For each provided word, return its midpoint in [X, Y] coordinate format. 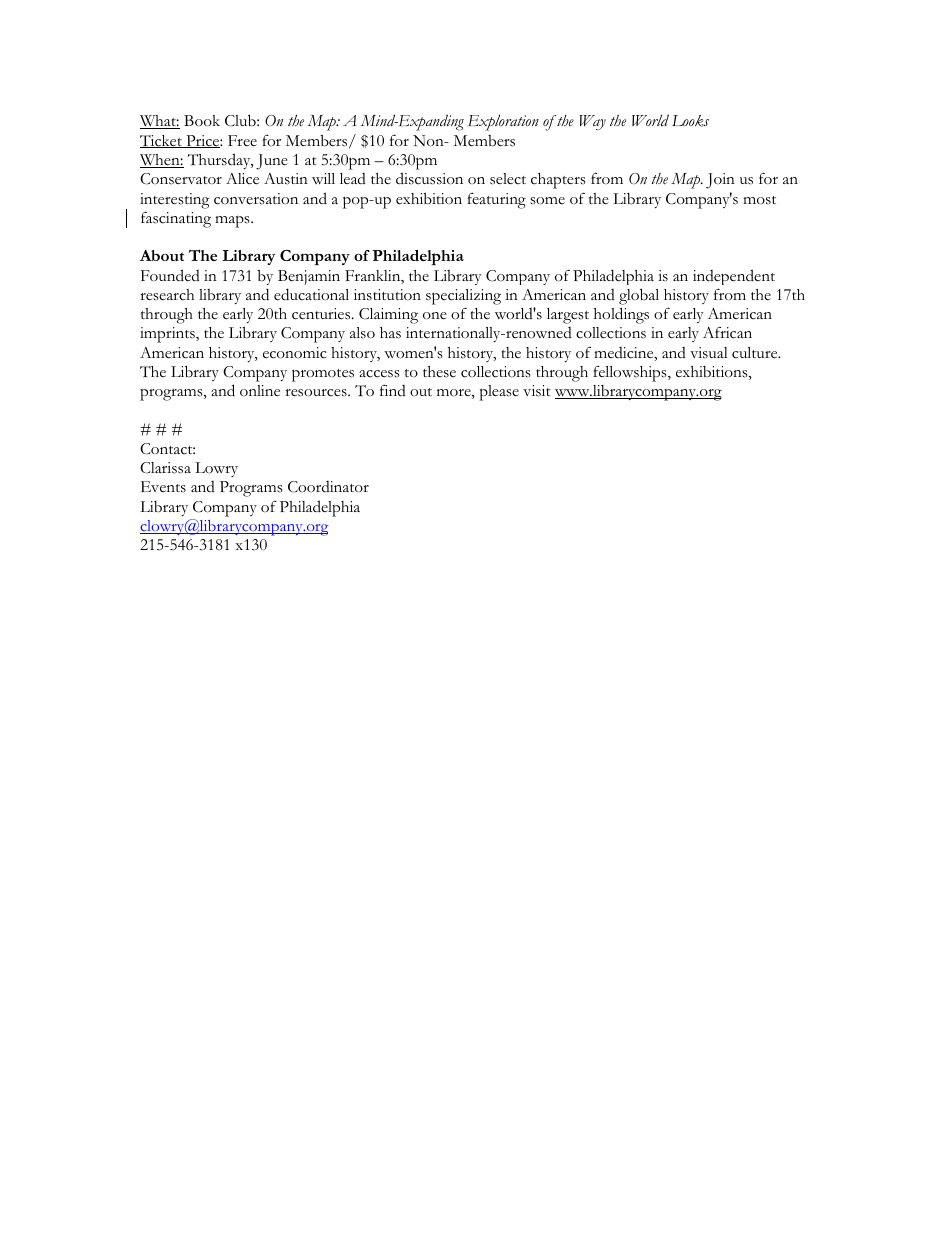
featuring [496, 201]
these [439, 372]
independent [734, 277]
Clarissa [165, 468]
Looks [690, 121]
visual [709, 353]
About [162, 255]
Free [242, 140]
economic [294, 353]
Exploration [503, 123]
